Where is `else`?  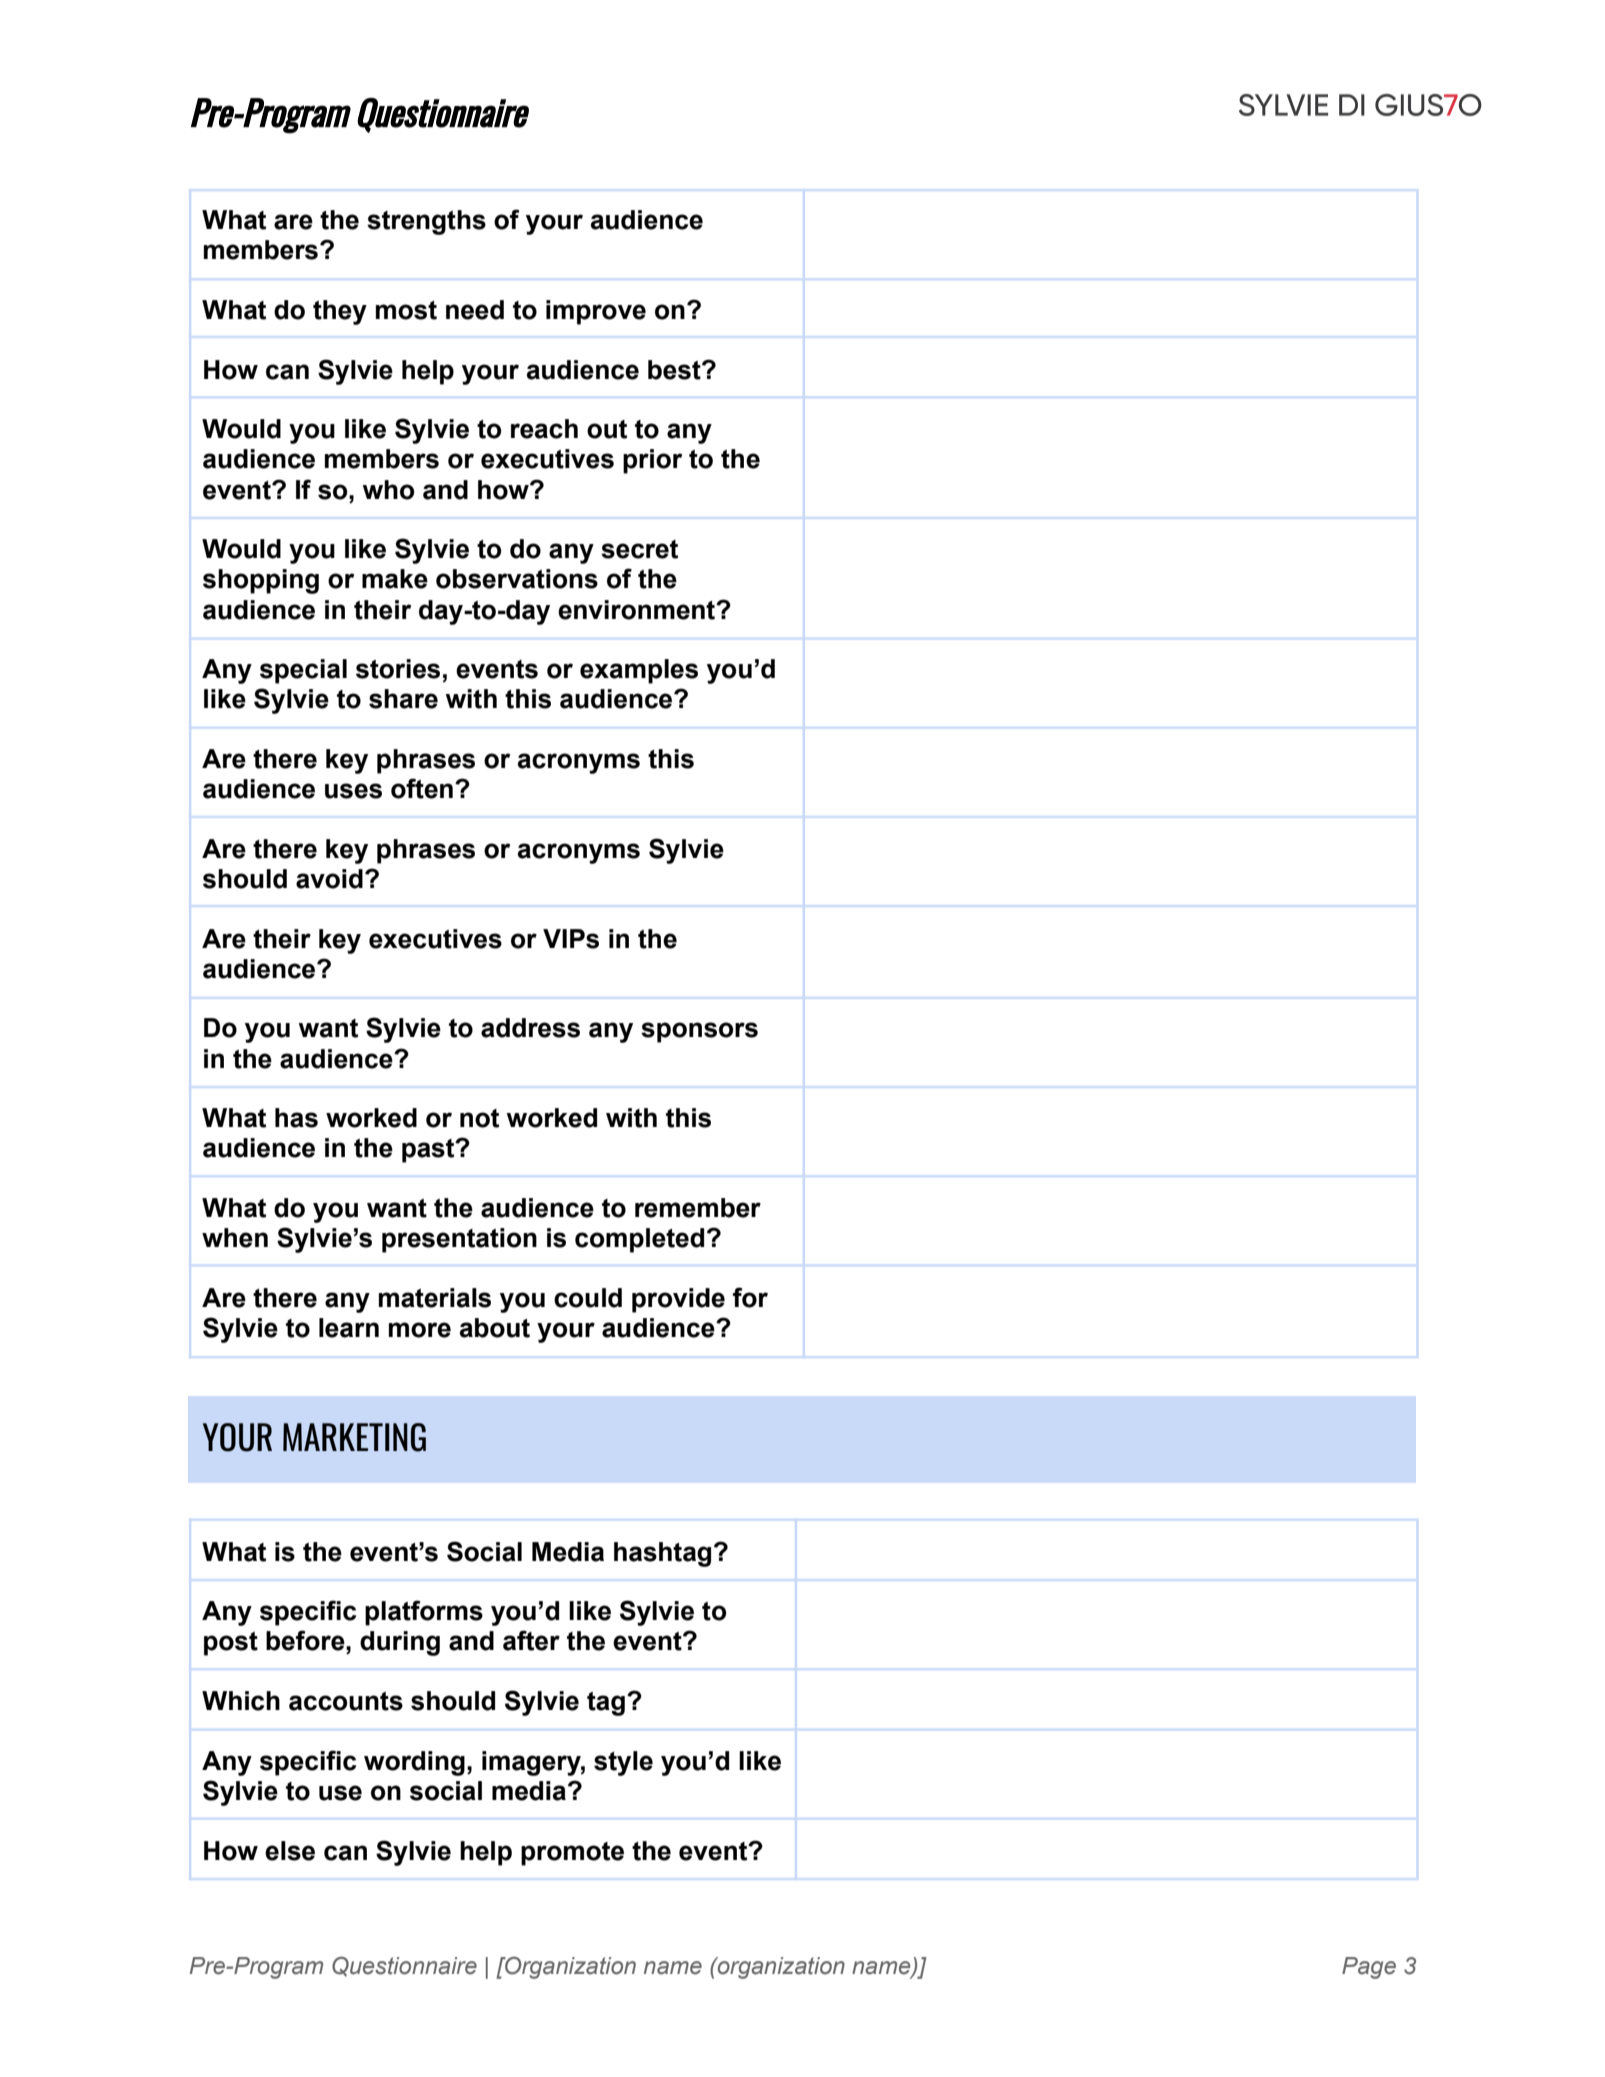
else is located at coordinates (290, 1851).
